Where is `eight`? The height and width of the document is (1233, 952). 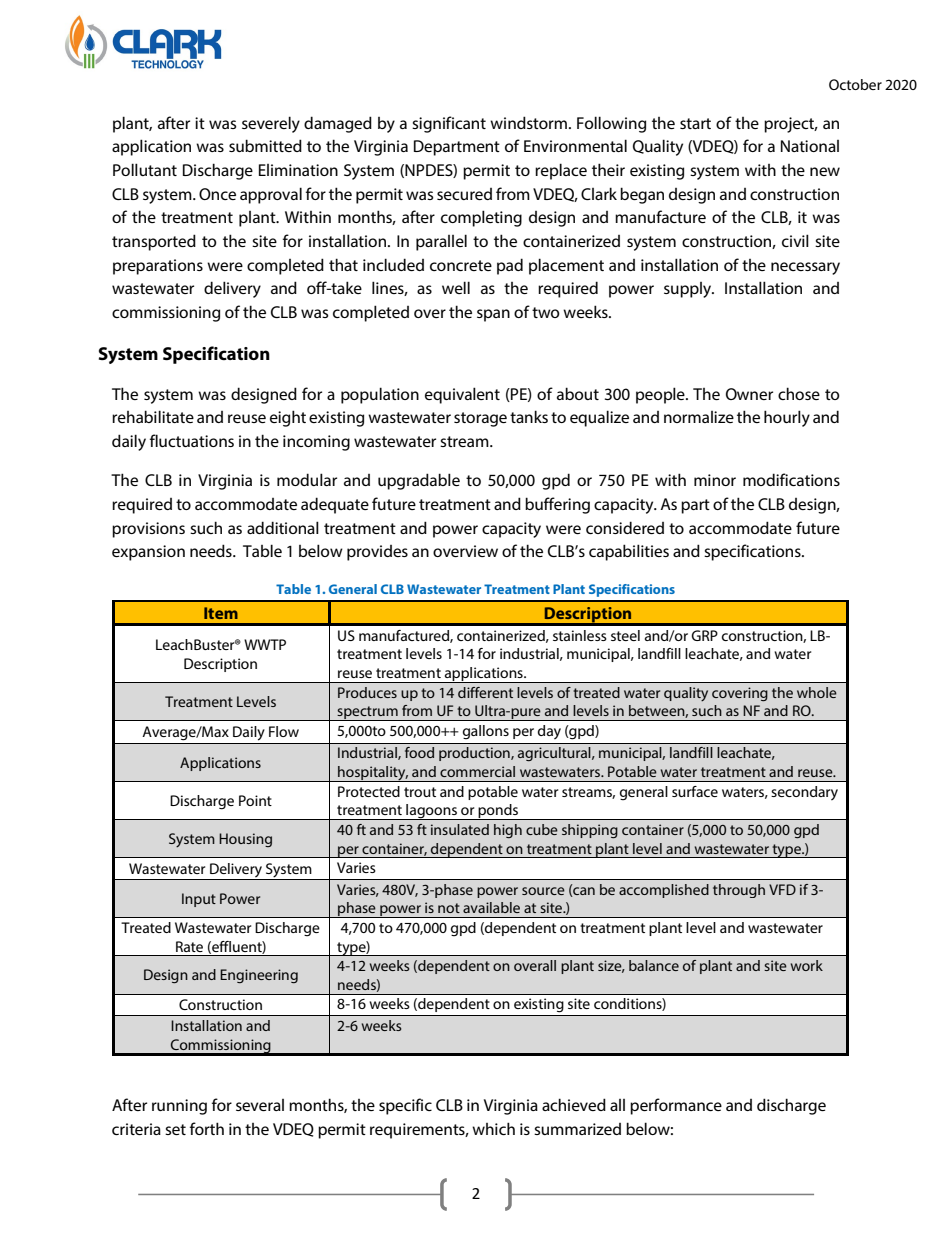 eight is located at coordinates (288, 418).
